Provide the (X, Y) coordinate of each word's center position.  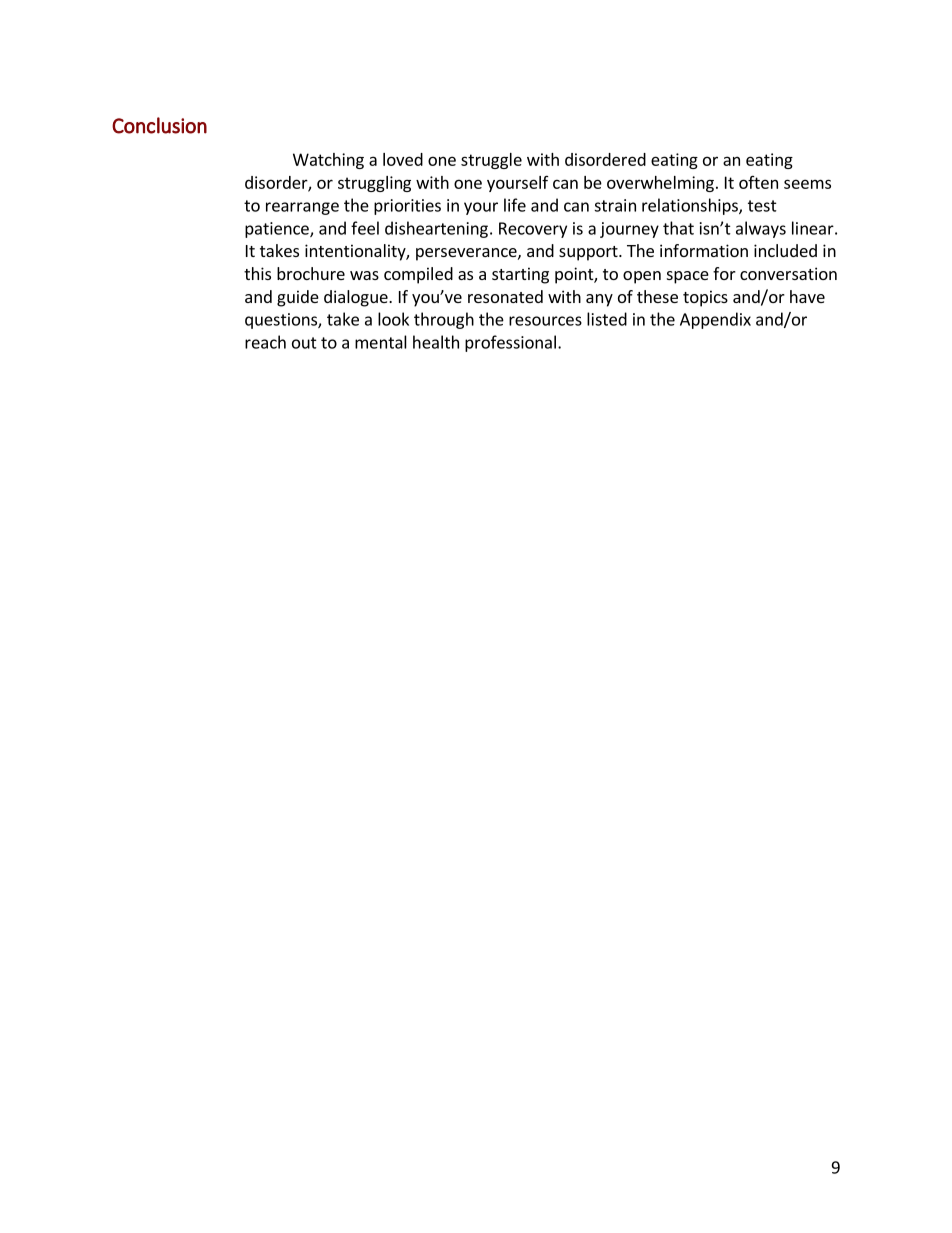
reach (265, 342)
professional (510, 343)
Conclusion (159, 125)
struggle (491, 161)
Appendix (715, 320)
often (758, 182)
